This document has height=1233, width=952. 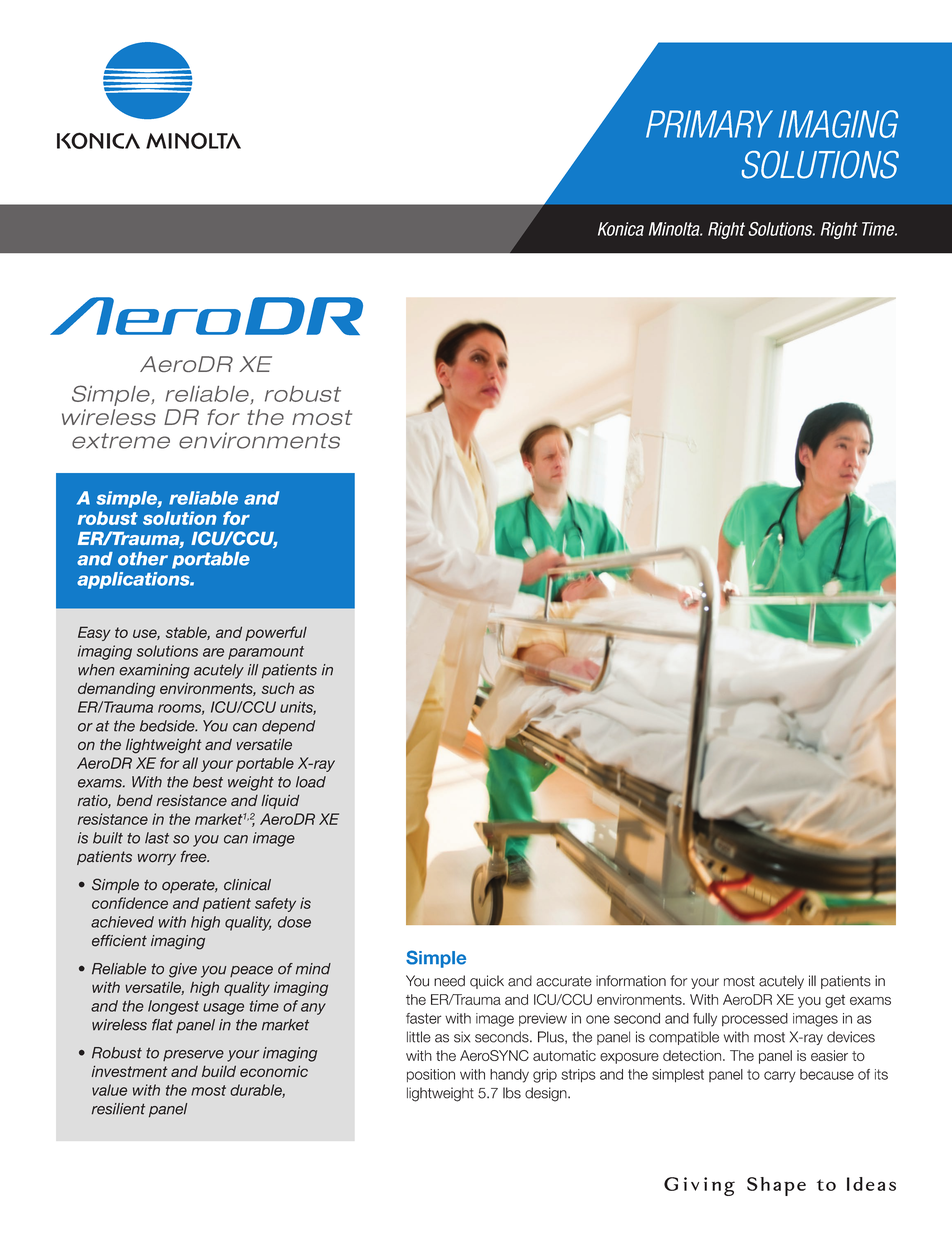 What do you see at coordinates (276, 633) in the document?
I see `powerful` at bounding box center [276, 633].
